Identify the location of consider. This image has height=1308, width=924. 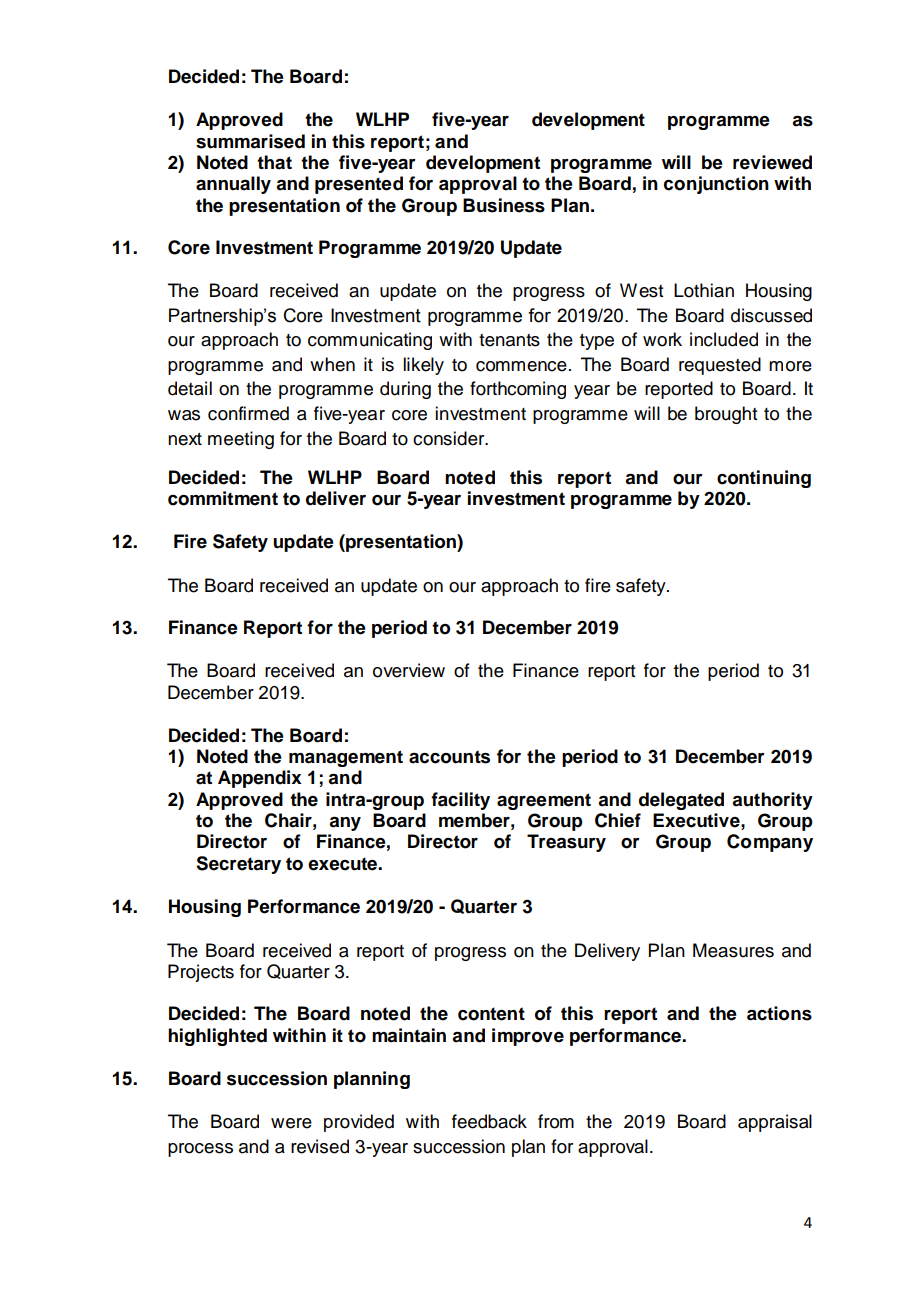
(450, 438).
